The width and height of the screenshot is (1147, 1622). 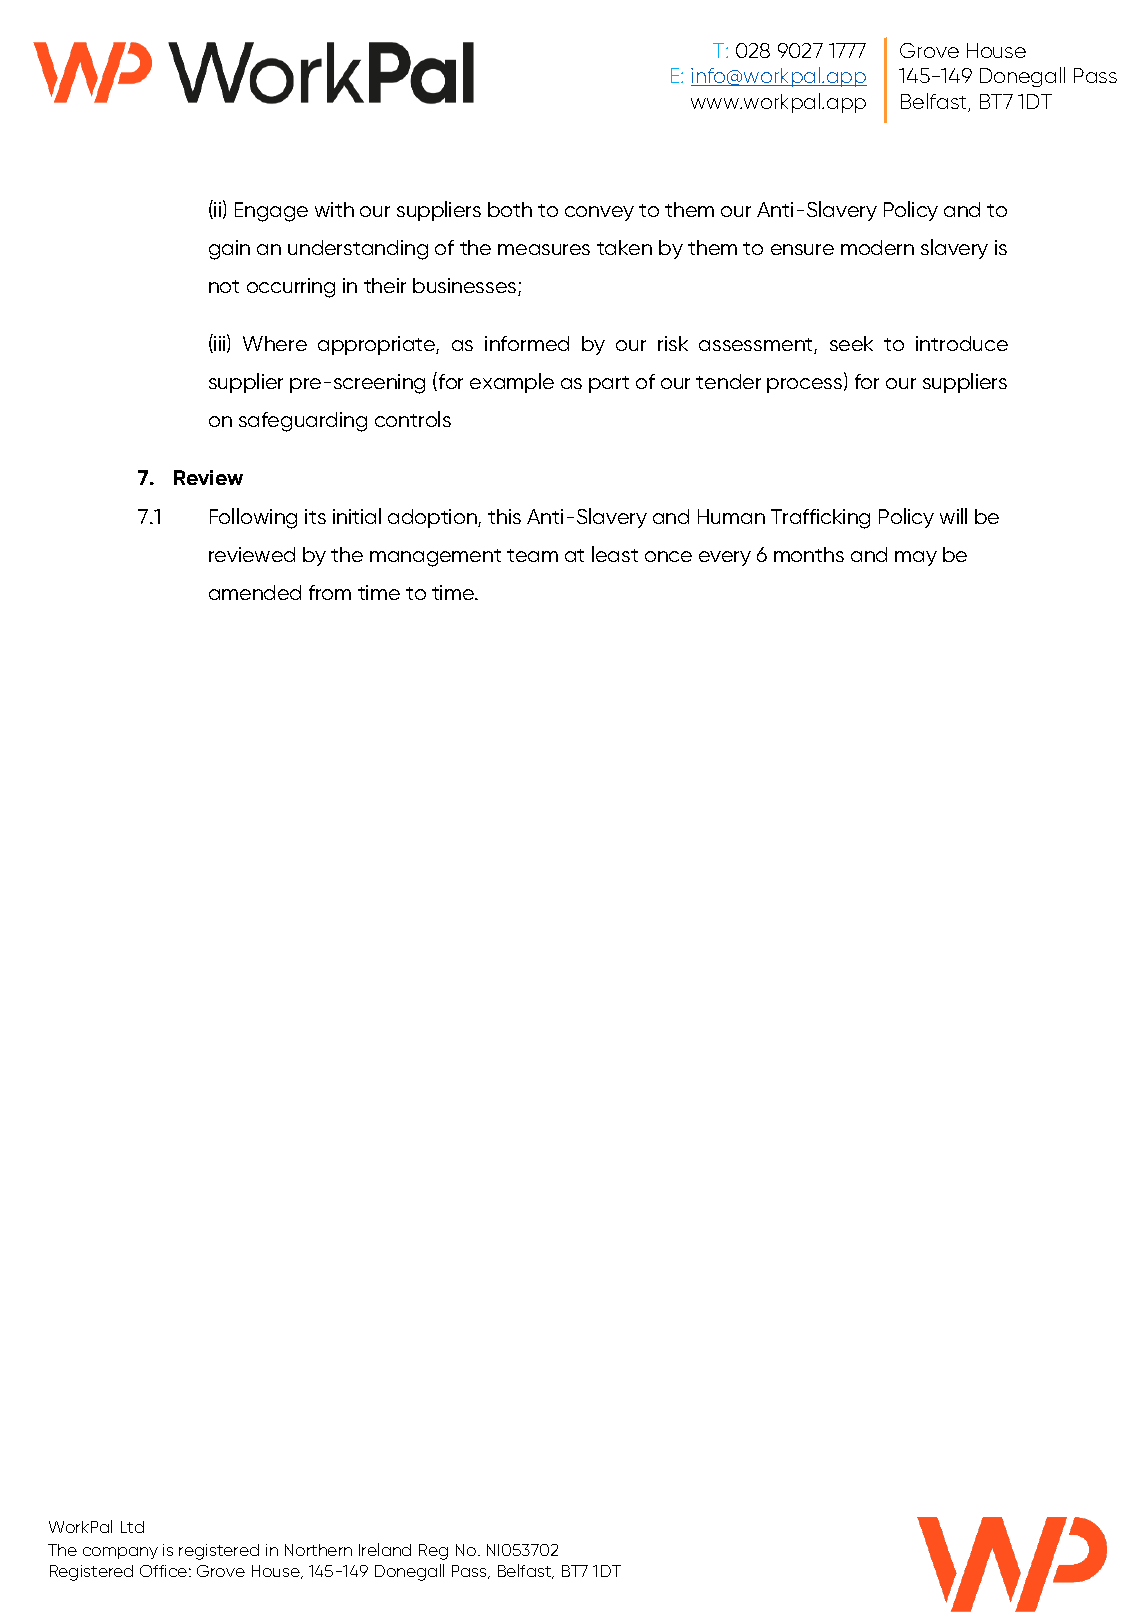 What do you see at coordinates (615, 554) in the screenshot?
I see `least` at bounding box center [615, 554].
